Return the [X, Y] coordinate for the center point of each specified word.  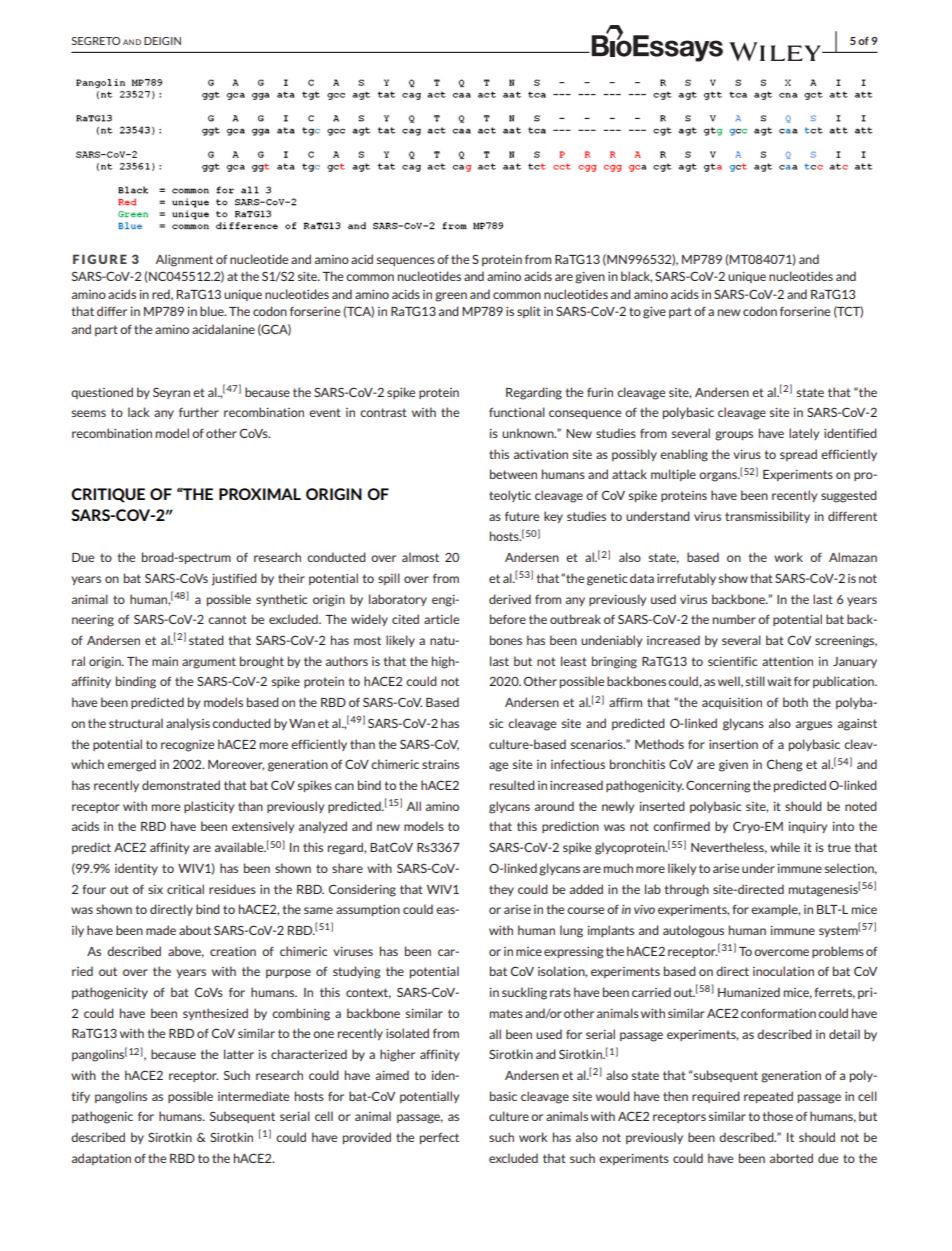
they [501, 890]
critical [185, 889]
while [785, 847]
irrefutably [686, 579]
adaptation [101, 1159]
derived [510, 599]
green [451, 297]
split [529, 312]
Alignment [184, 260]
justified [234, 579]
